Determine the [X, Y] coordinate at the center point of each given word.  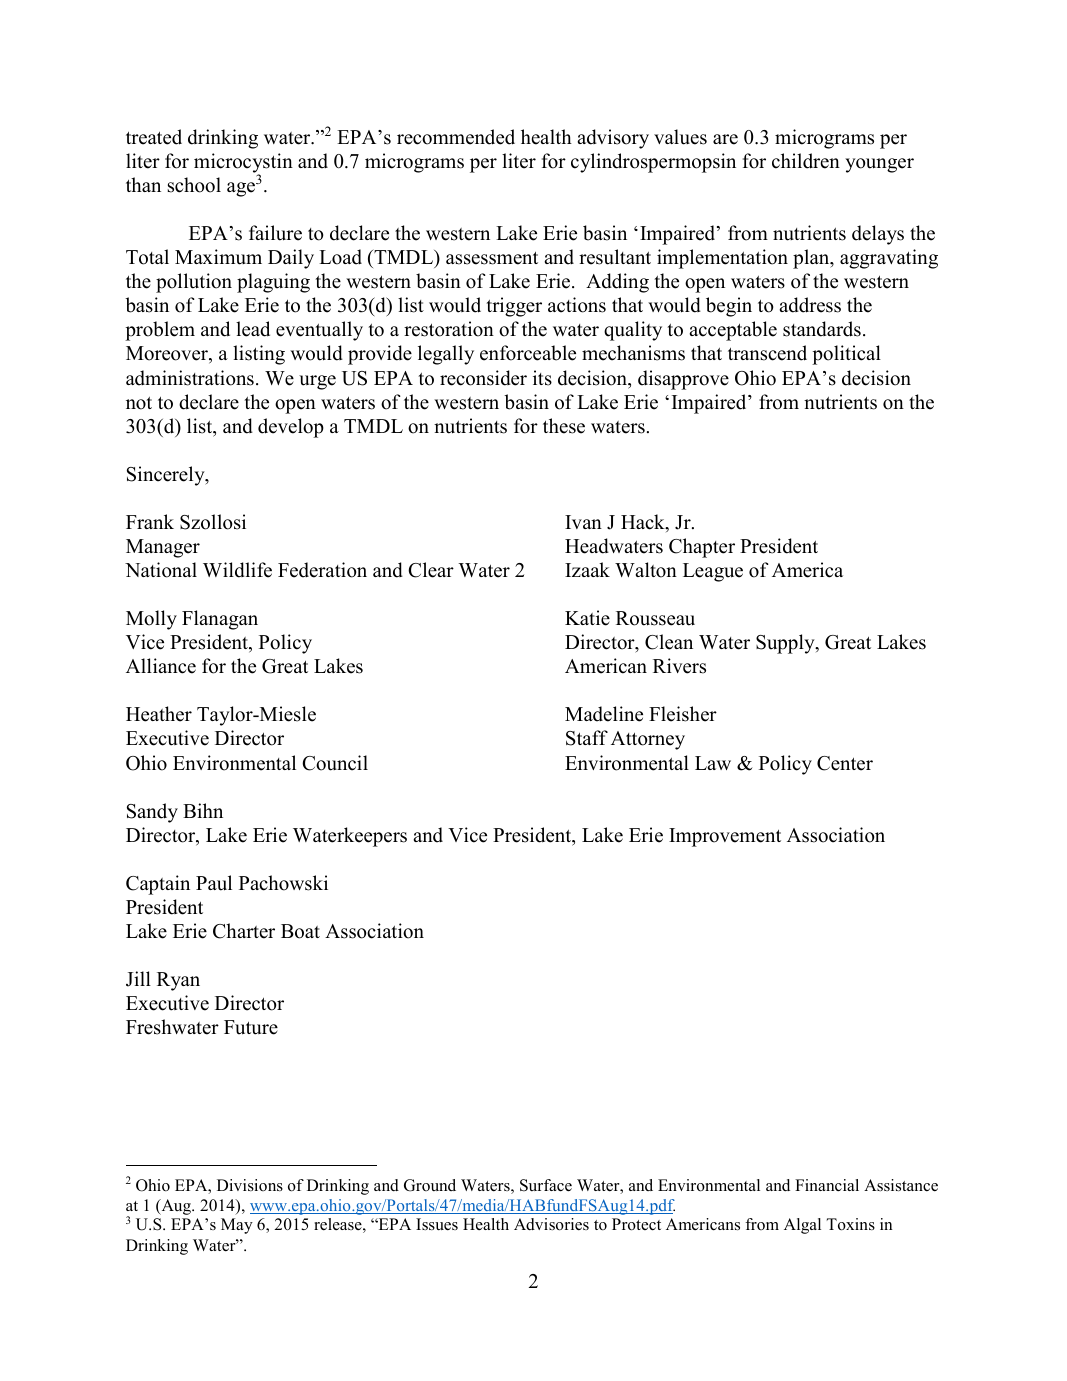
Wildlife [237, 570]
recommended [456, 137]
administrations [190, 378]
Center [845, 763]
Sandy [152, 813]
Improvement [725, 837]
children [806, 161]
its [542, 378]
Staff [587, 738]
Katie [587, 618]
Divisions [250, 1185]
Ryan [178, 981]
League [713, 572]
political [846, 355]
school [194, 185]
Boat [300, 931]
